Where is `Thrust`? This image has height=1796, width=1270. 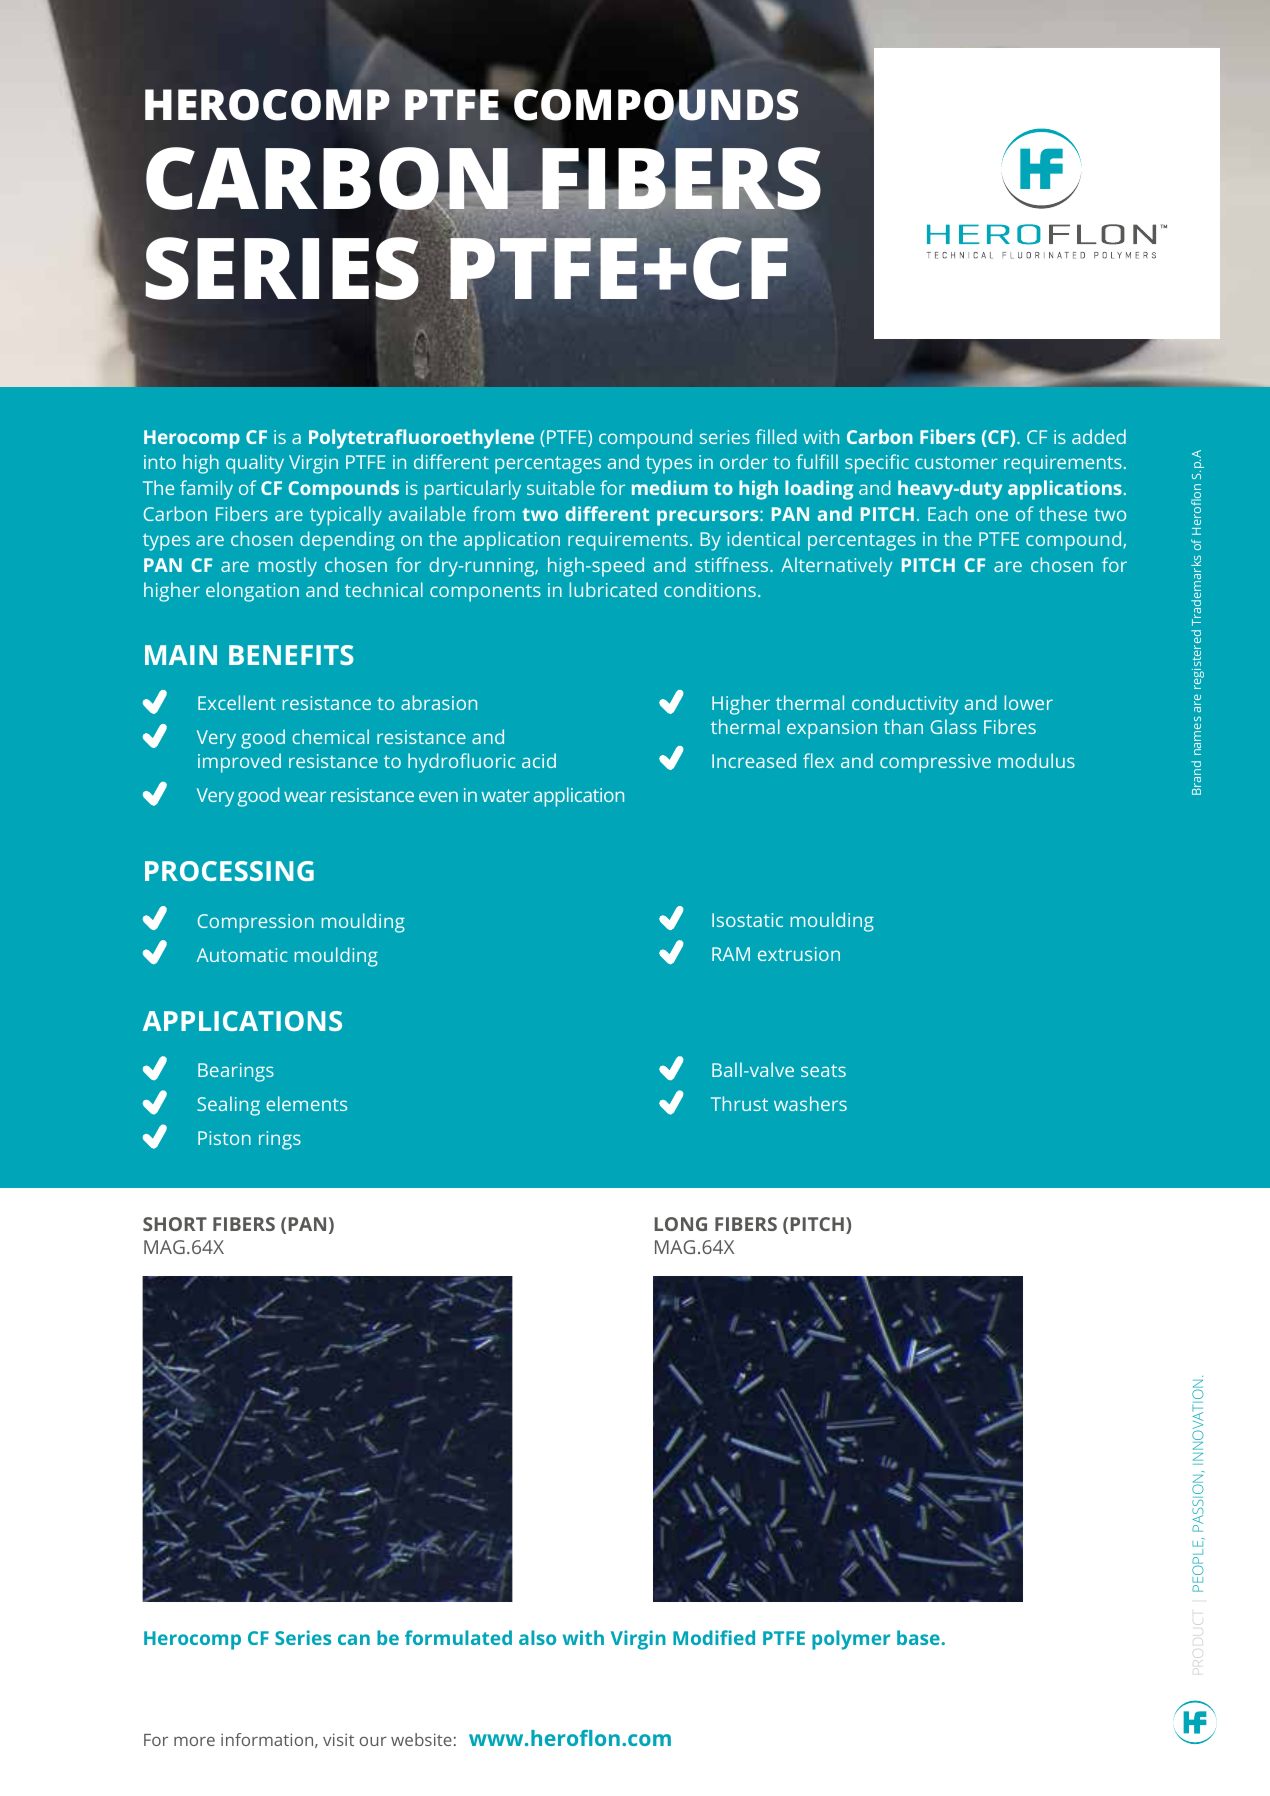
Thrust is located at coordinates (739, 1103).
